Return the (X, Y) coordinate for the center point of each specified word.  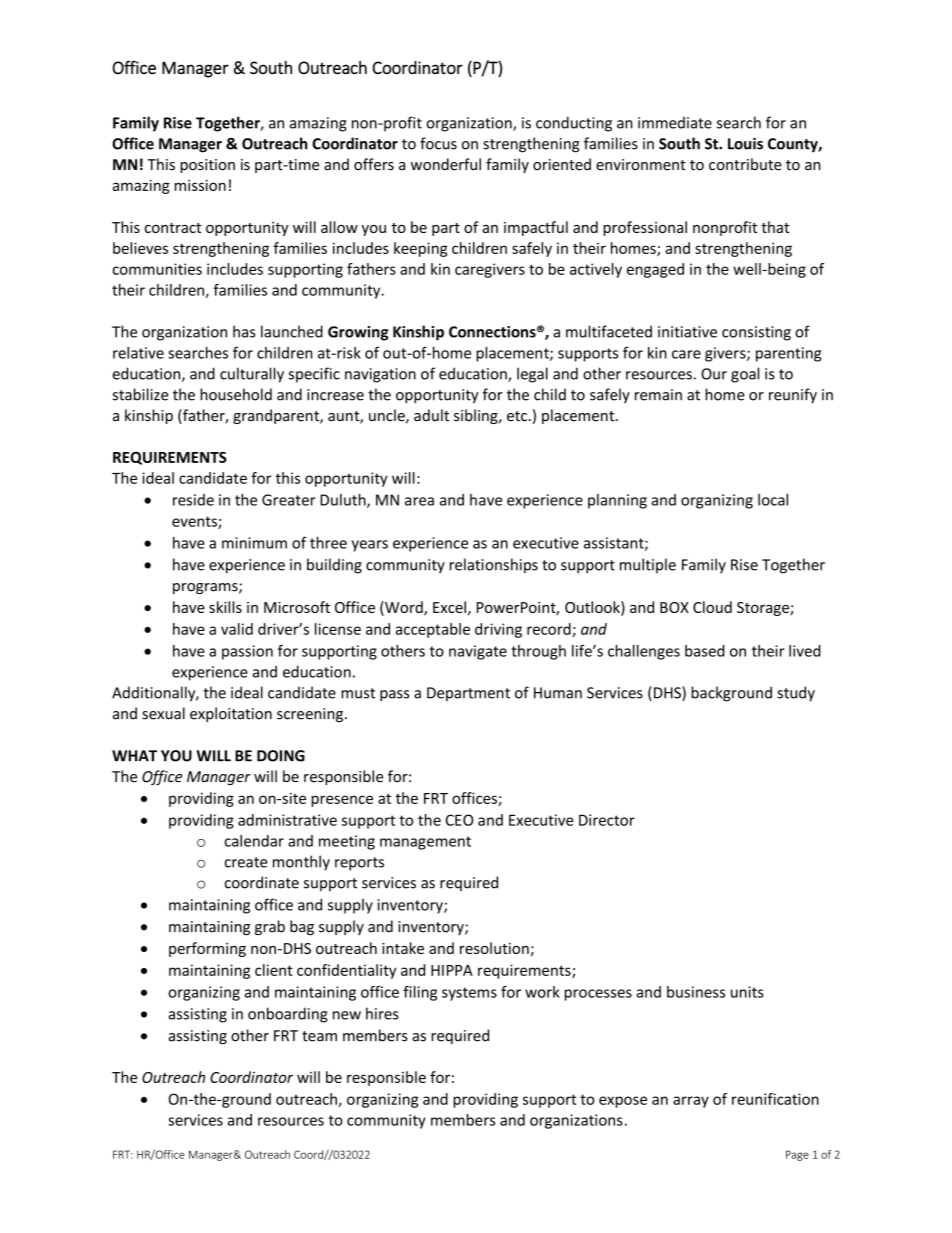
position (207, 166)
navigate (478, 652)
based (705, 651)
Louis (745, 144)
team (319, 1036)
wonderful (446, 164)
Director (607, 820)
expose (623, 1102)
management (425, 843)
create (246, 862)
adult (431, 415)
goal (745, 375)
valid (237, 629)
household (236, 394)
